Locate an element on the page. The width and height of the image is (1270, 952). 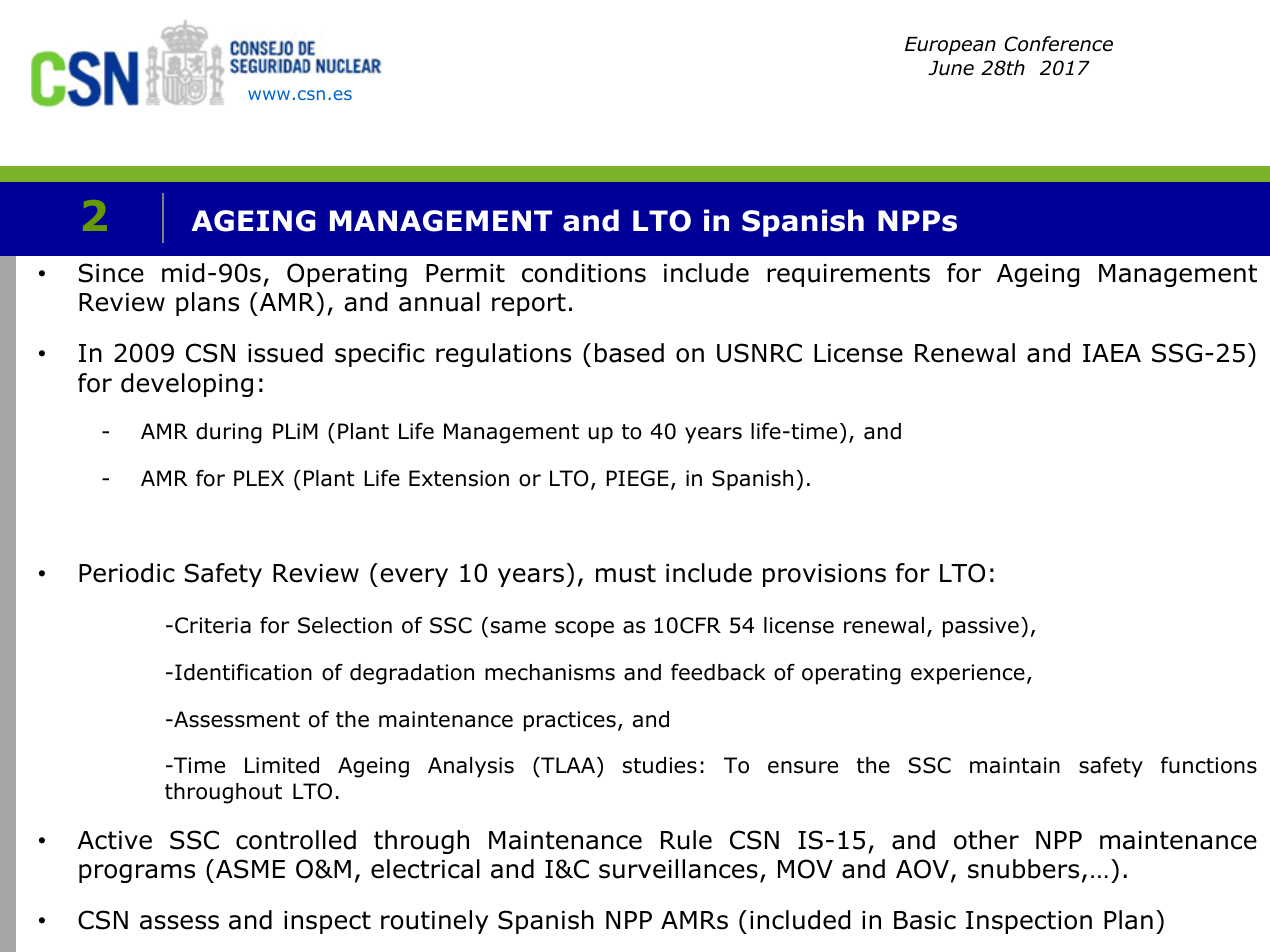
provisions is located at coordinates (824, 575).
